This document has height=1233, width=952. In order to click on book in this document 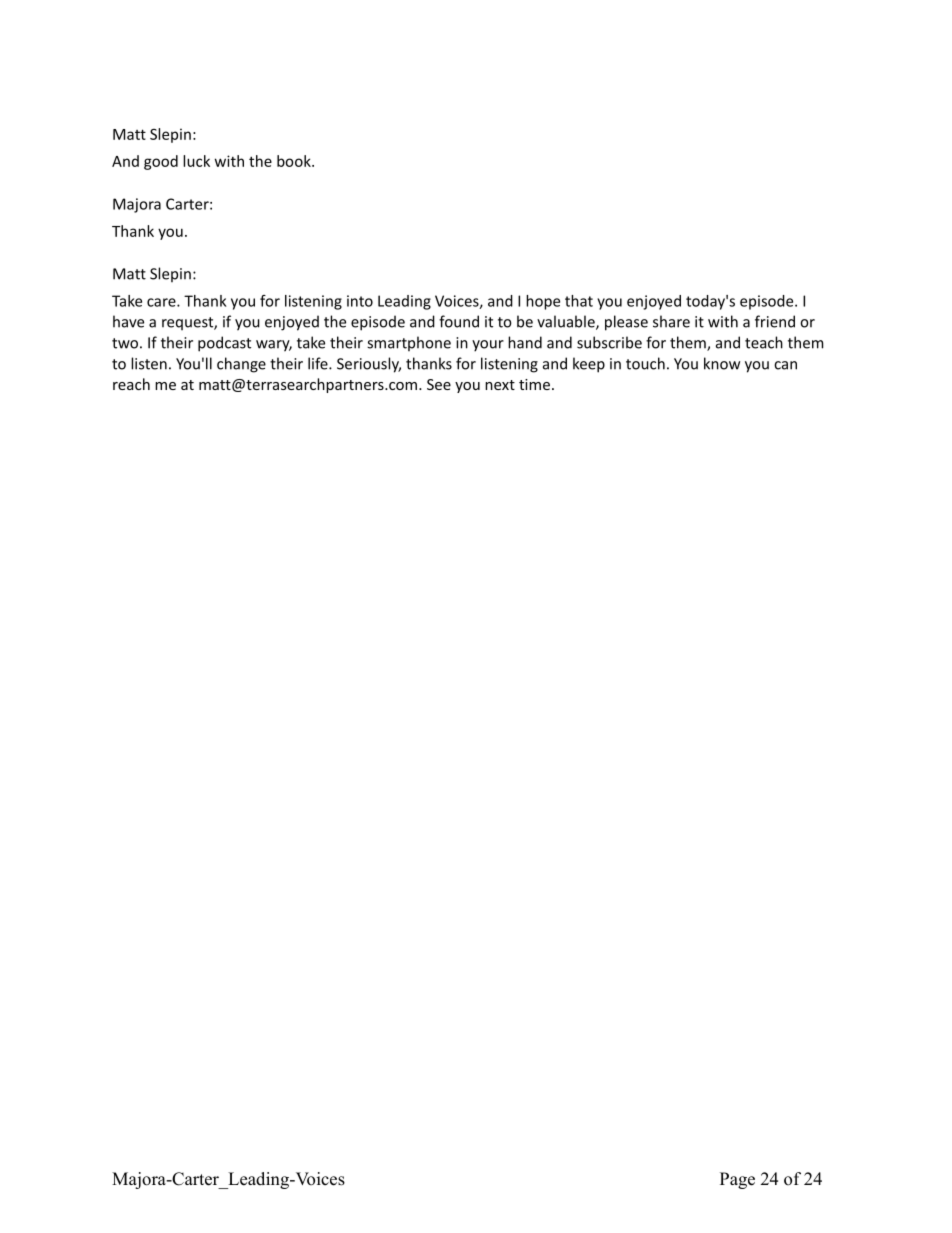, I will do `click(295, 161)`.
